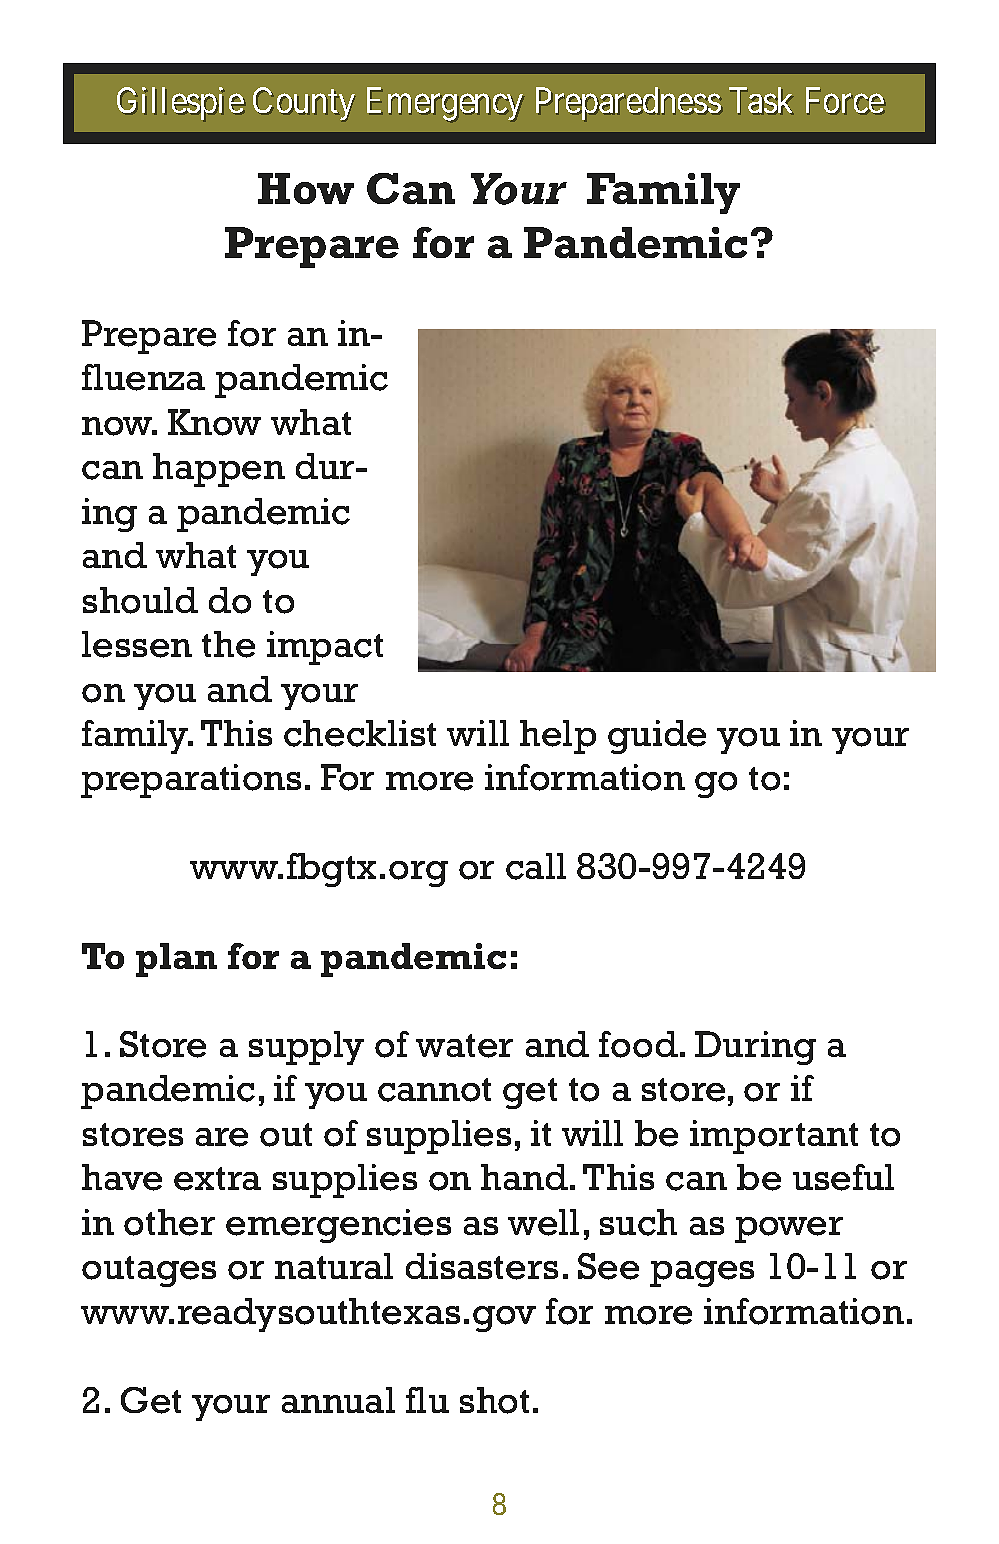 The width and height of the document is (999, 1544). I want to click on How, so click(306, 188).
